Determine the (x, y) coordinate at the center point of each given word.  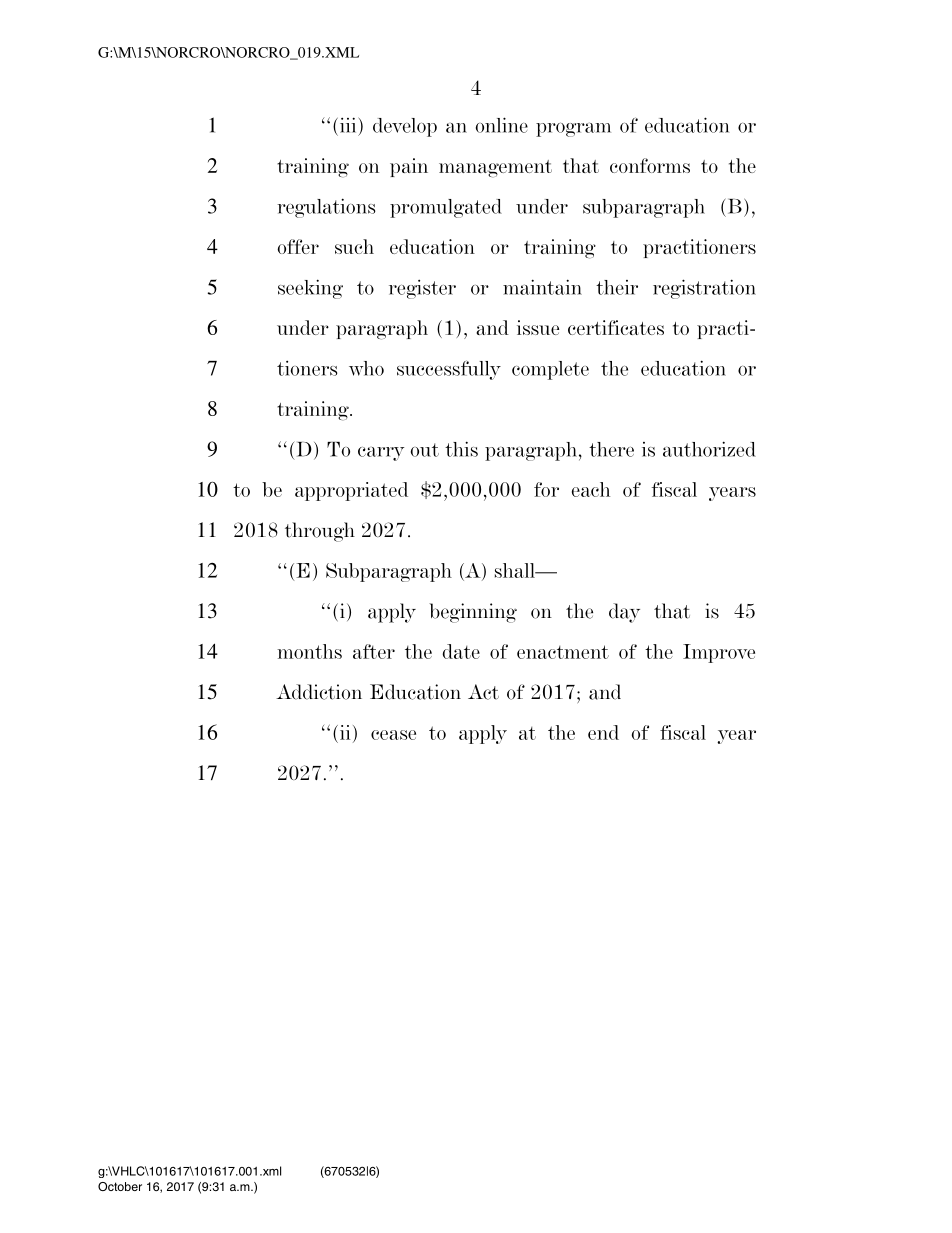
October (120, 1186)
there (611, 449)
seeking (310, 289)
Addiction (319, 692)
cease (393, 735)
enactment (563, 652)
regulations (326, 208)
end (603, 732)
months (309, 651)
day (624, 613)
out (425, 450)
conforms (650, 165)
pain (409, 167)
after (374, 651)
